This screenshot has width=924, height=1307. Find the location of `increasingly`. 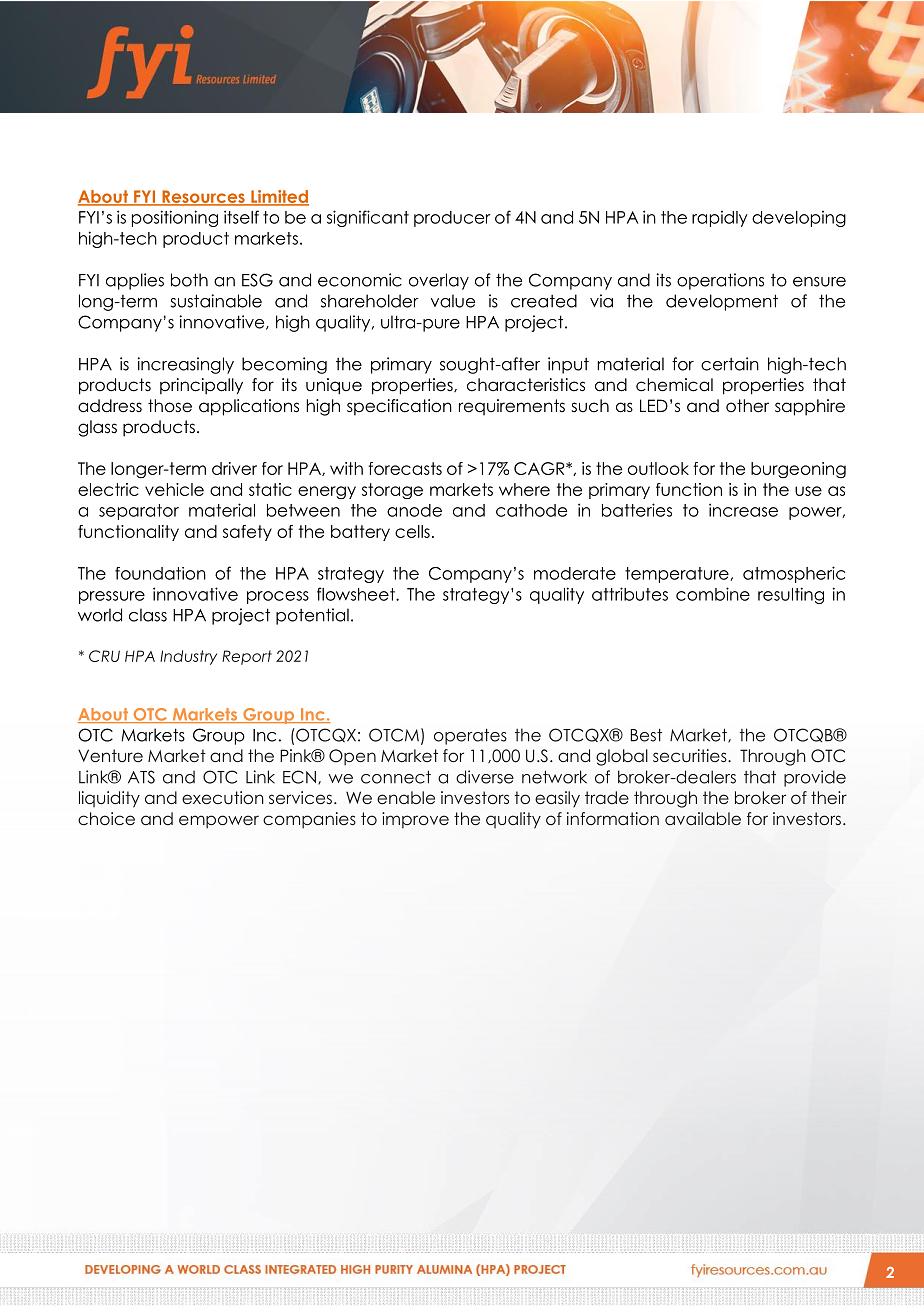

increasingly is located at coordinates (186, 365).
